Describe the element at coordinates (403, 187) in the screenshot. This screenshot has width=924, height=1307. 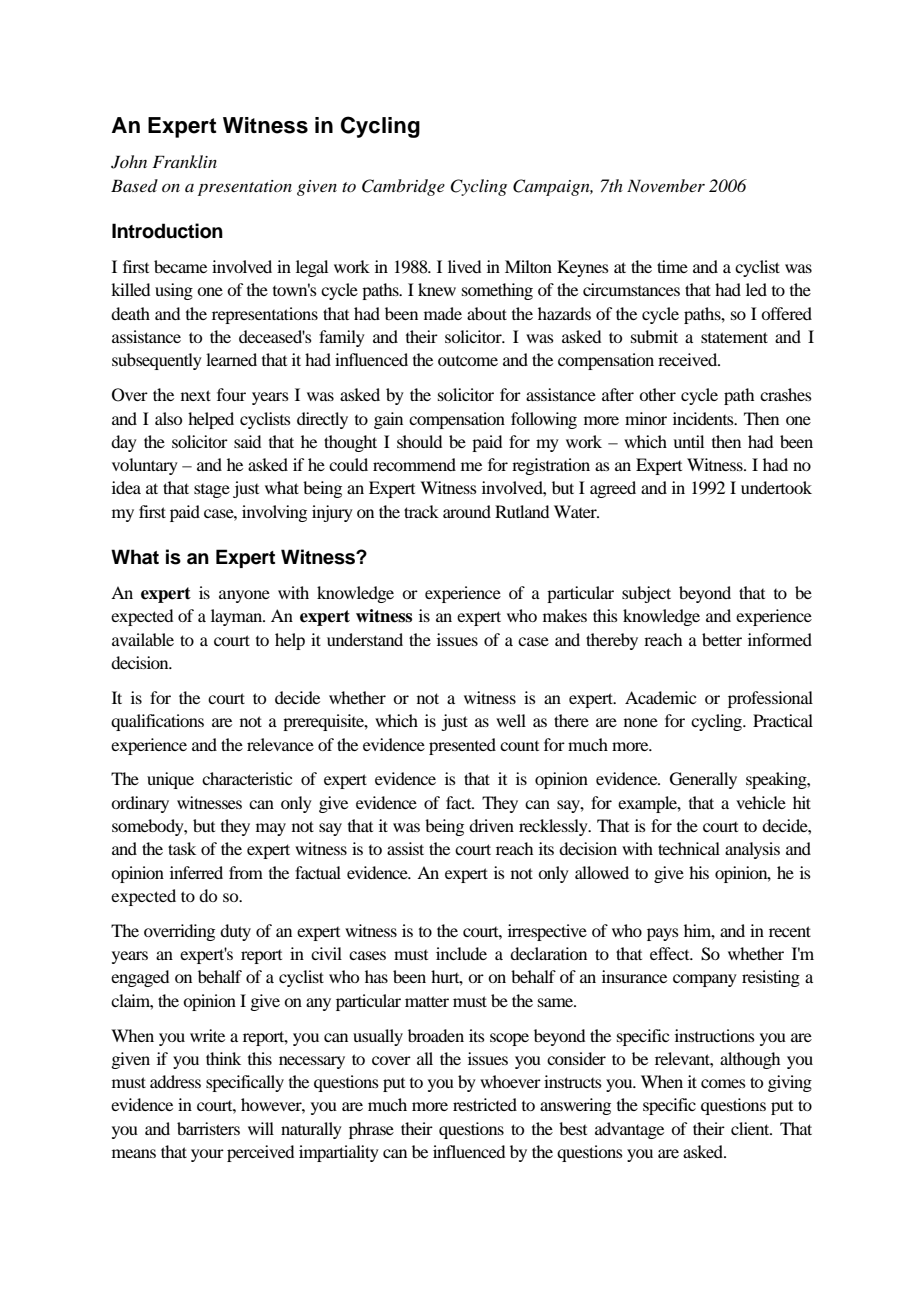
I see `Cambridge` at that location.
